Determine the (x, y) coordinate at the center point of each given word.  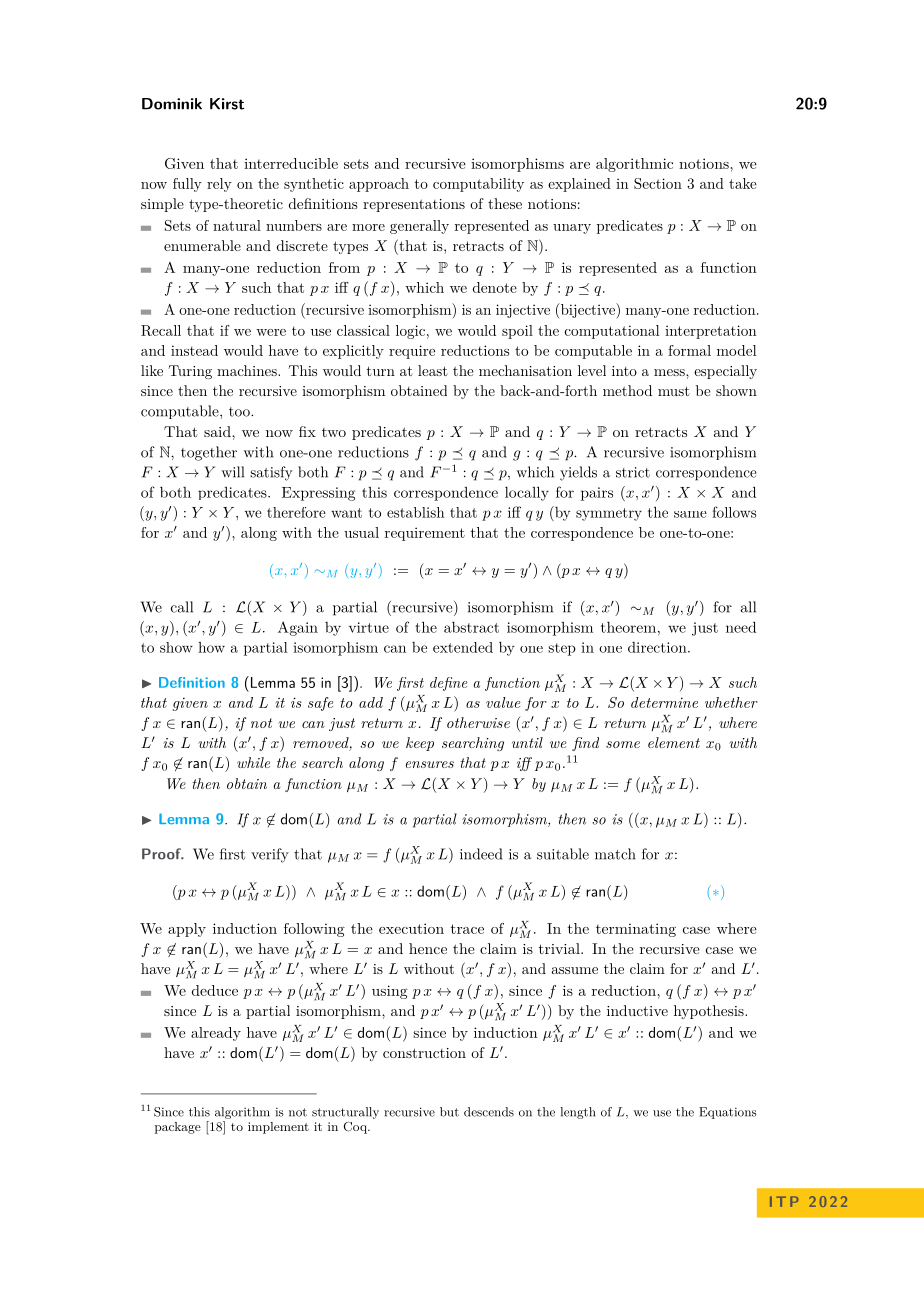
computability (478, 185)
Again (298, 628)
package (178, 1128)
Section (658, 183)
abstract (471, 627)
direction (657, 647)
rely (219, 185)
